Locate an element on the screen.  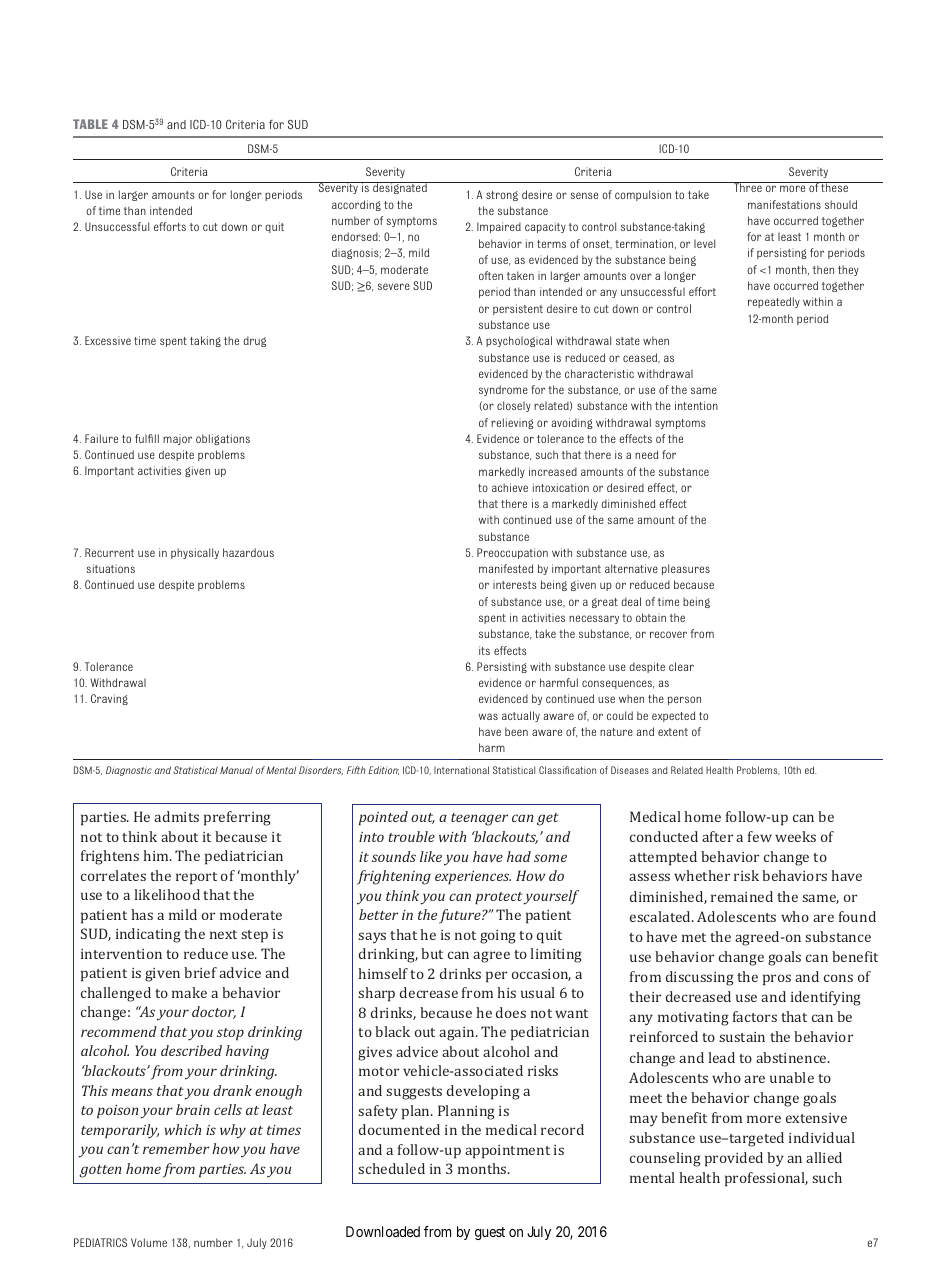
experiences is located at coordinates (473, 878).
